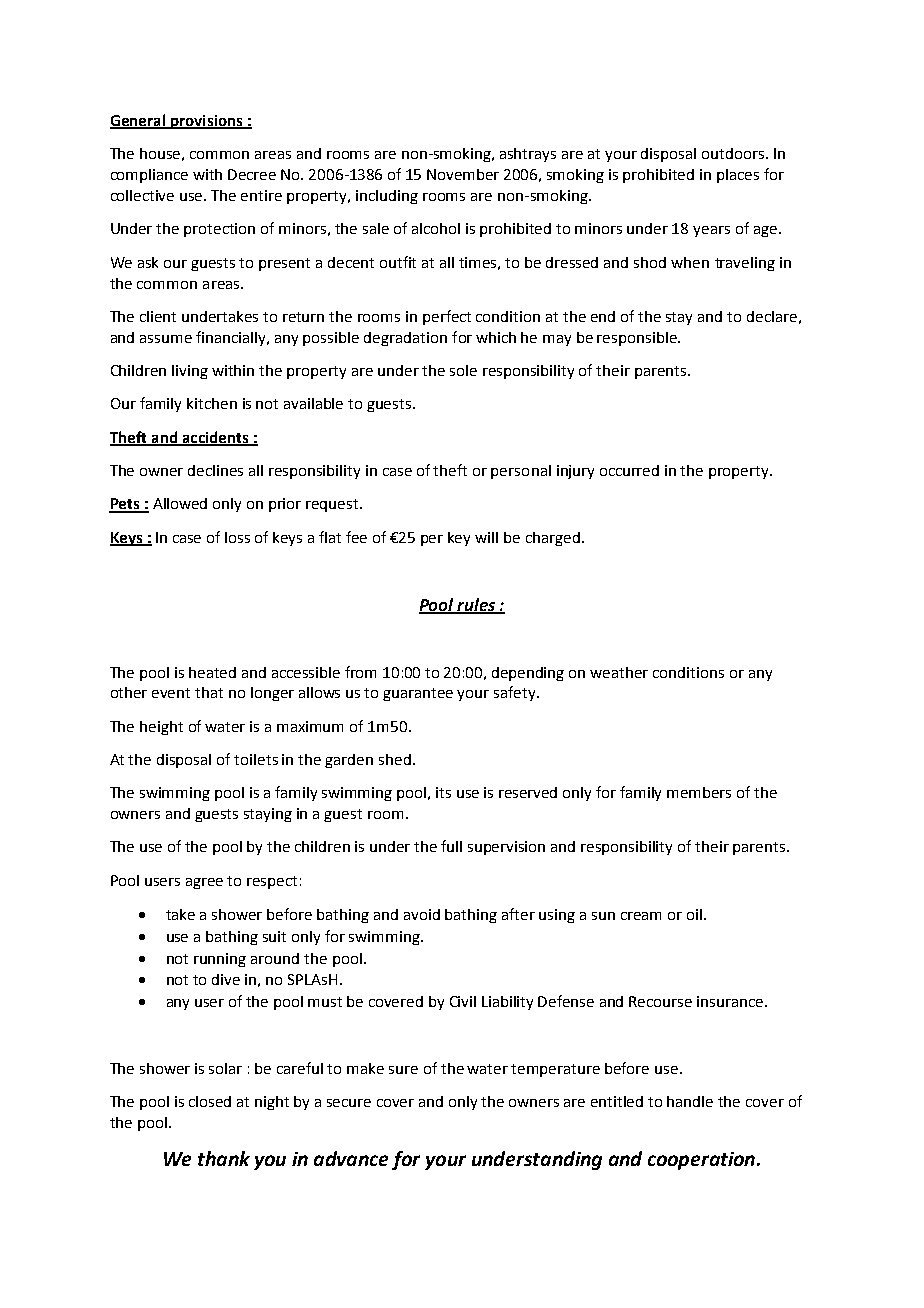  Describe the element at coordinates (206, 122) in the screenshot. I see `provisions` at that location.
